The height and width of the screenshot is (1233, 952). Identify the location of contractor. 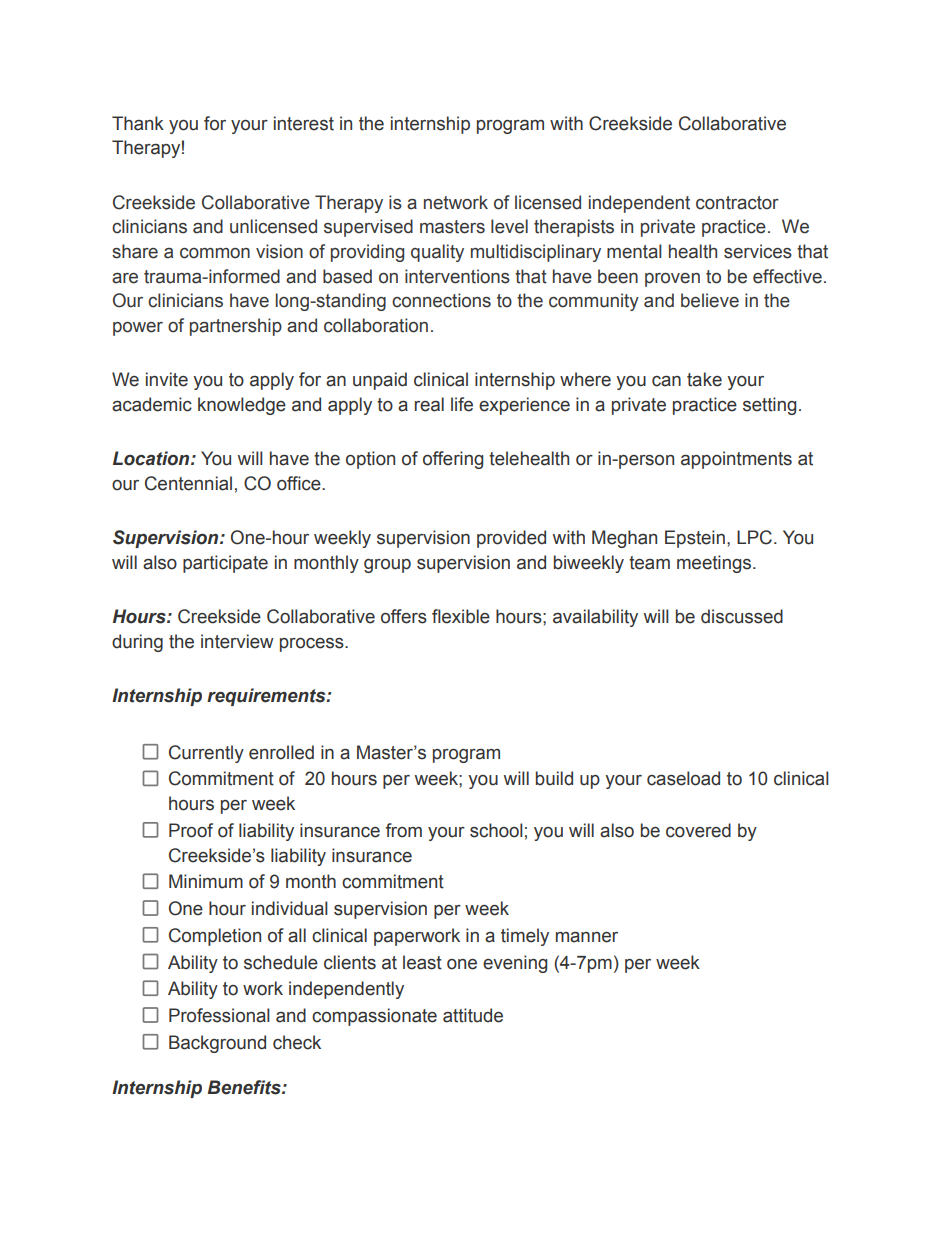
(737, 203).
